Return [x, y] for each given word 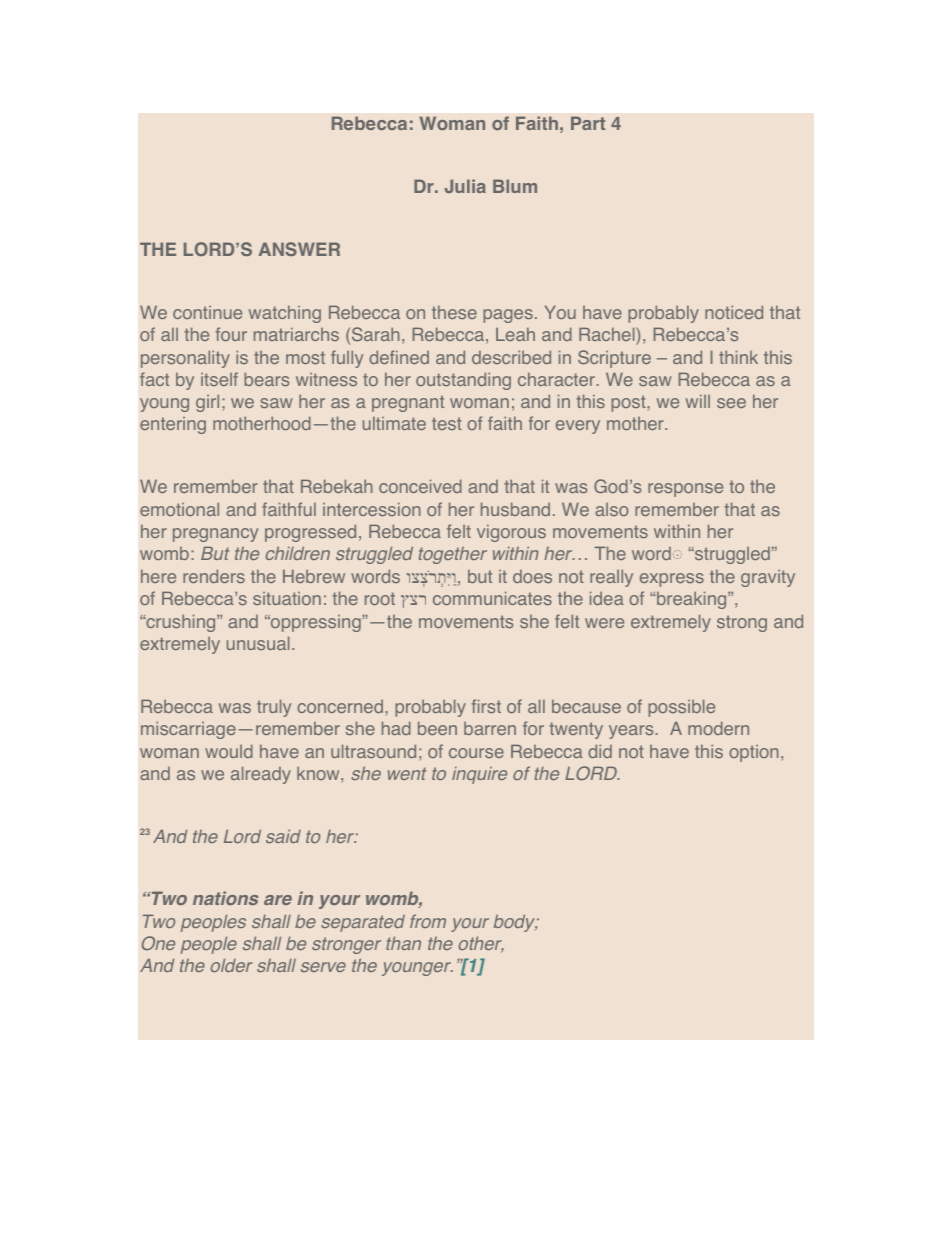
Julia [465, 186]
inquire [479, 775]
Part [588, 123]
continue [207, 312]
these [454, 312]
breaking [692, 600]
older [232, 965]
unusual [258, 643]
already [261, 775]
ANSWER [299, 249]
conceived [420, 486]
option [754, 753]
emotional [179, 509]
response [685, 490]
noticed [734, 312]
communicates [492, 598]
